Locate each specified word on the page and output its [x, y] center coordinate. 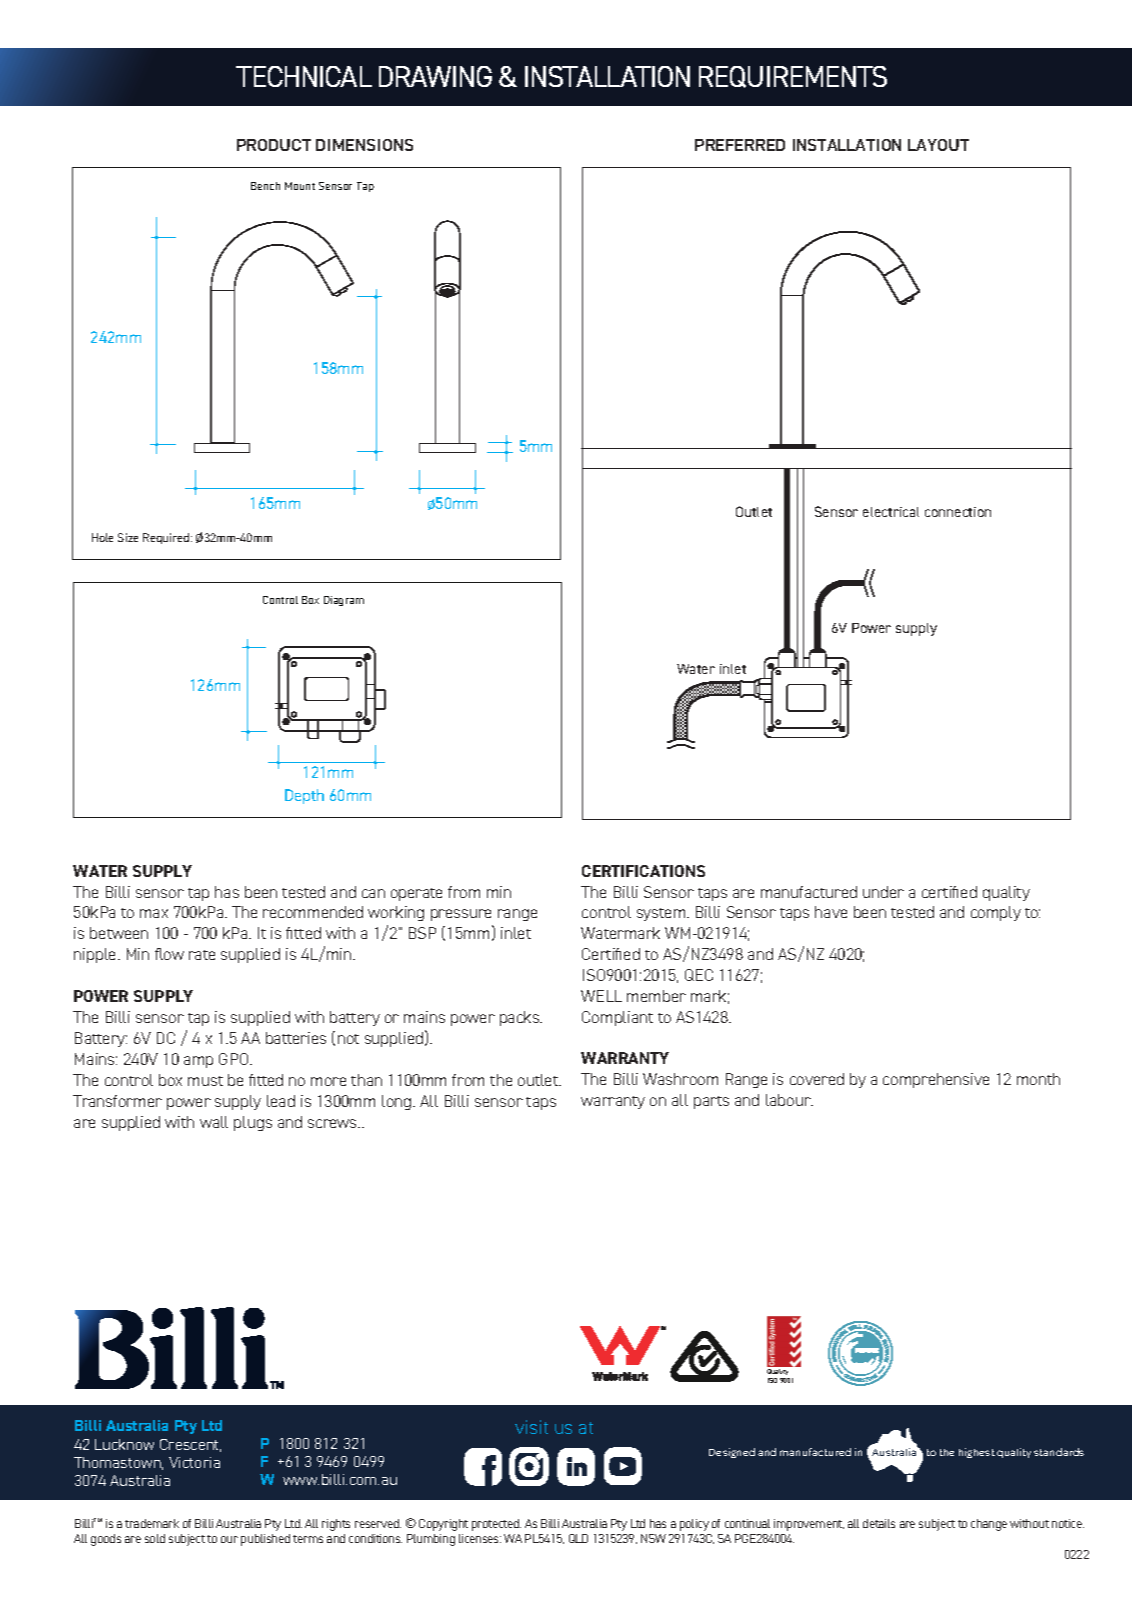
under [883, 892]
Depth [304, 796]
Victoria [194, 1462]
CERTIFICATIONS [643, 871]
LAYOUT [938, 145]
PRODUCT [274, 145]
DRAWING [435, 76]
